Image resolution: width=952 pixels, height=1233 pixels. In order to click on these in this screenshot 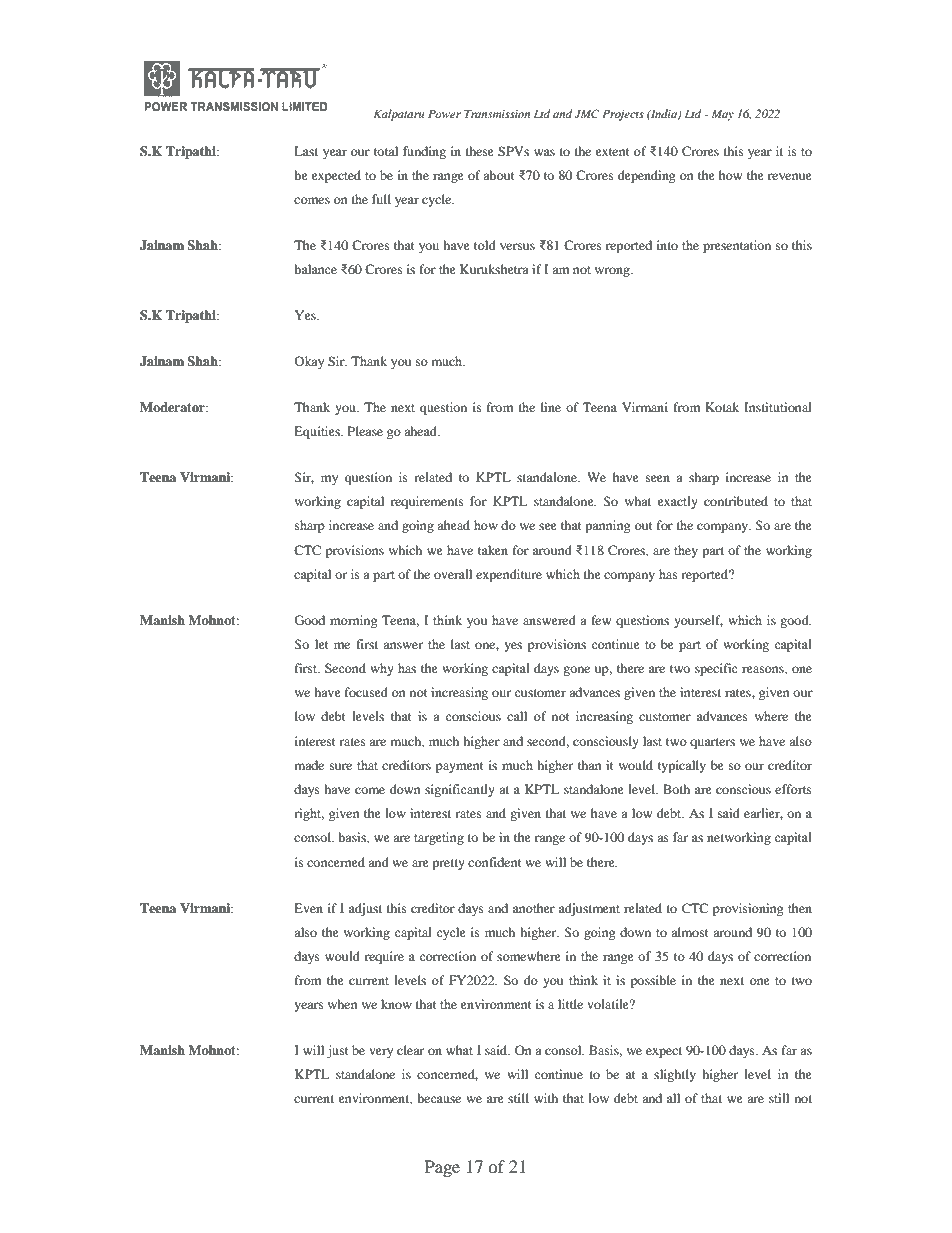, I will do `click(480, 151)`.
